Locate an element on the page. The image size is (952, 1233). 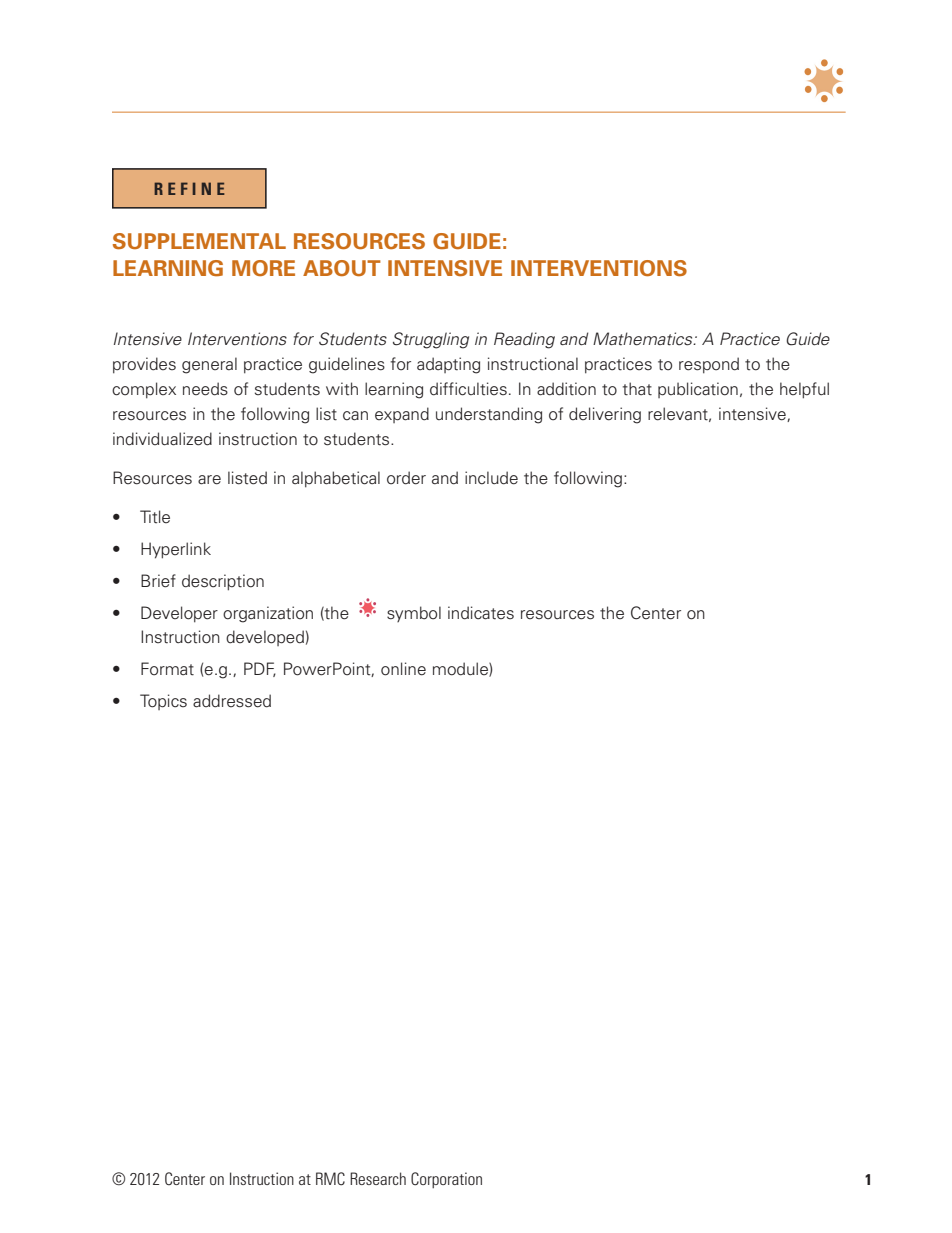
Mathematics is located at coordinates (644, 339).
